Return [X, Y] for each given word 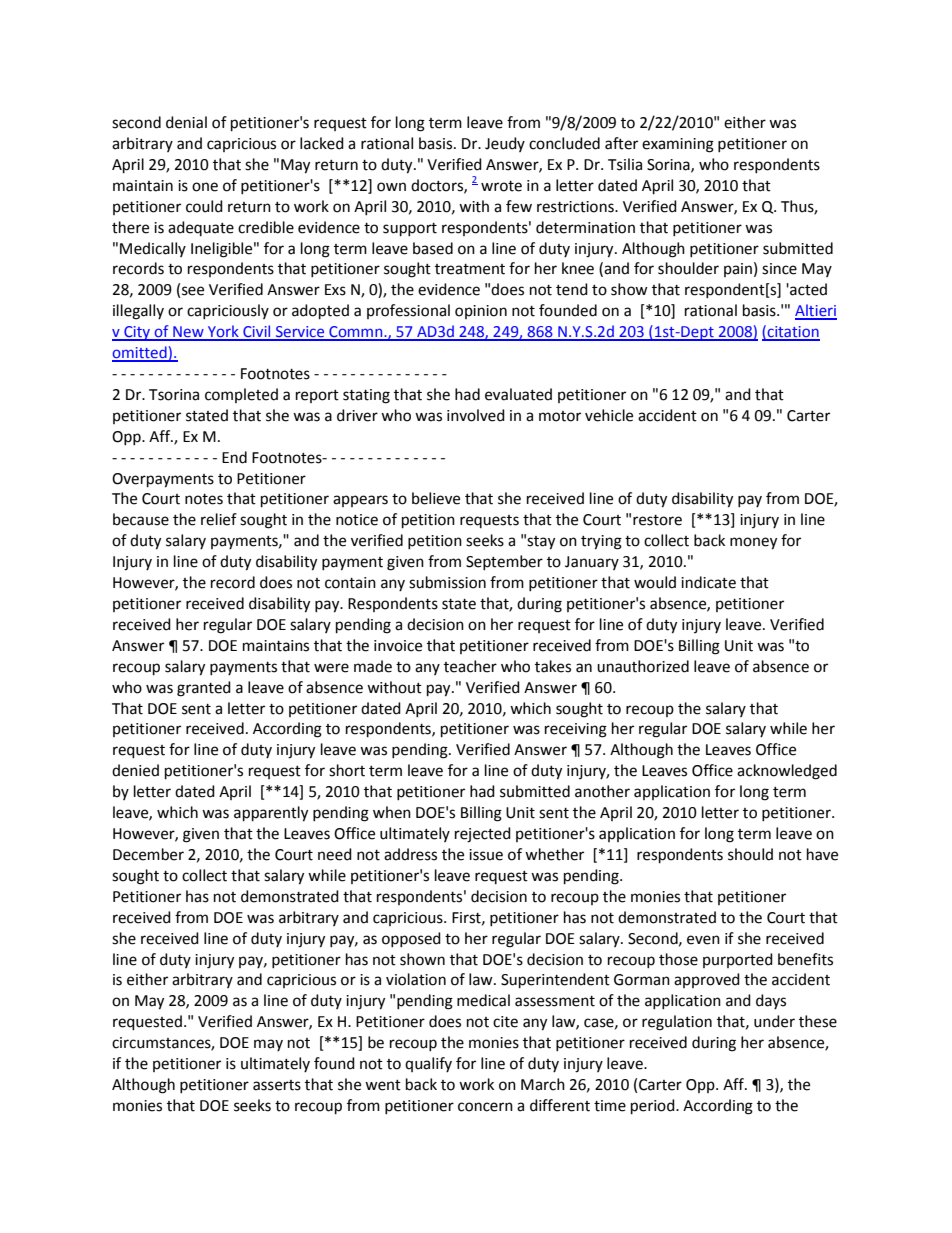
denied [135, 770]
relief [219, 519]
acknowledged [787, 772]
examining [678, 145]
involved [476, 415]
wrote [501, 186]
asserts [277, 1085]
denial [186, 122]
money [753, 543]
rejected [483, 835]
